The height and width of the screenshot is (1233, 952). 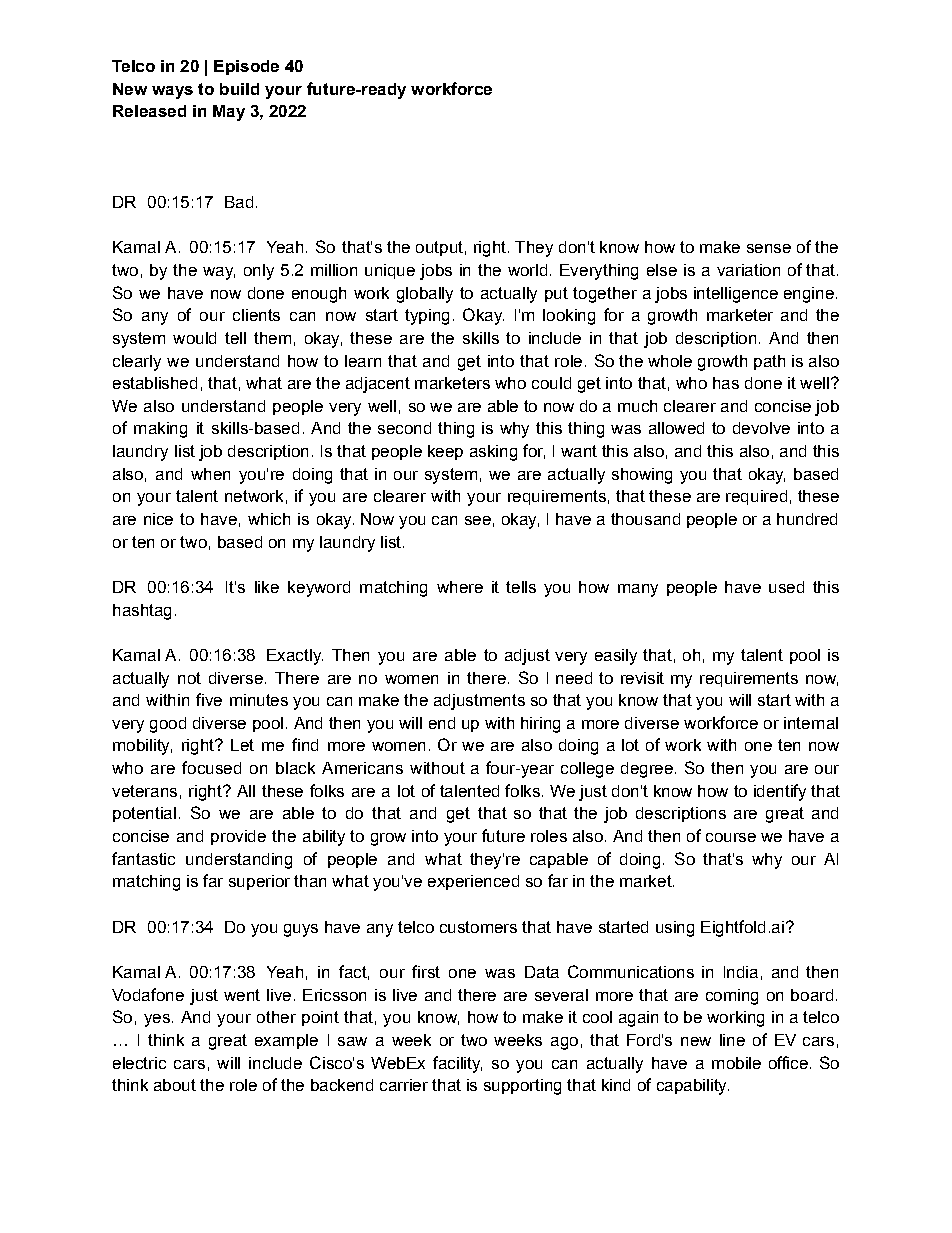 What do you see at coordinates (540, 725) in the screenshot?
I see `hiring` at bounding box center [540, 725].
